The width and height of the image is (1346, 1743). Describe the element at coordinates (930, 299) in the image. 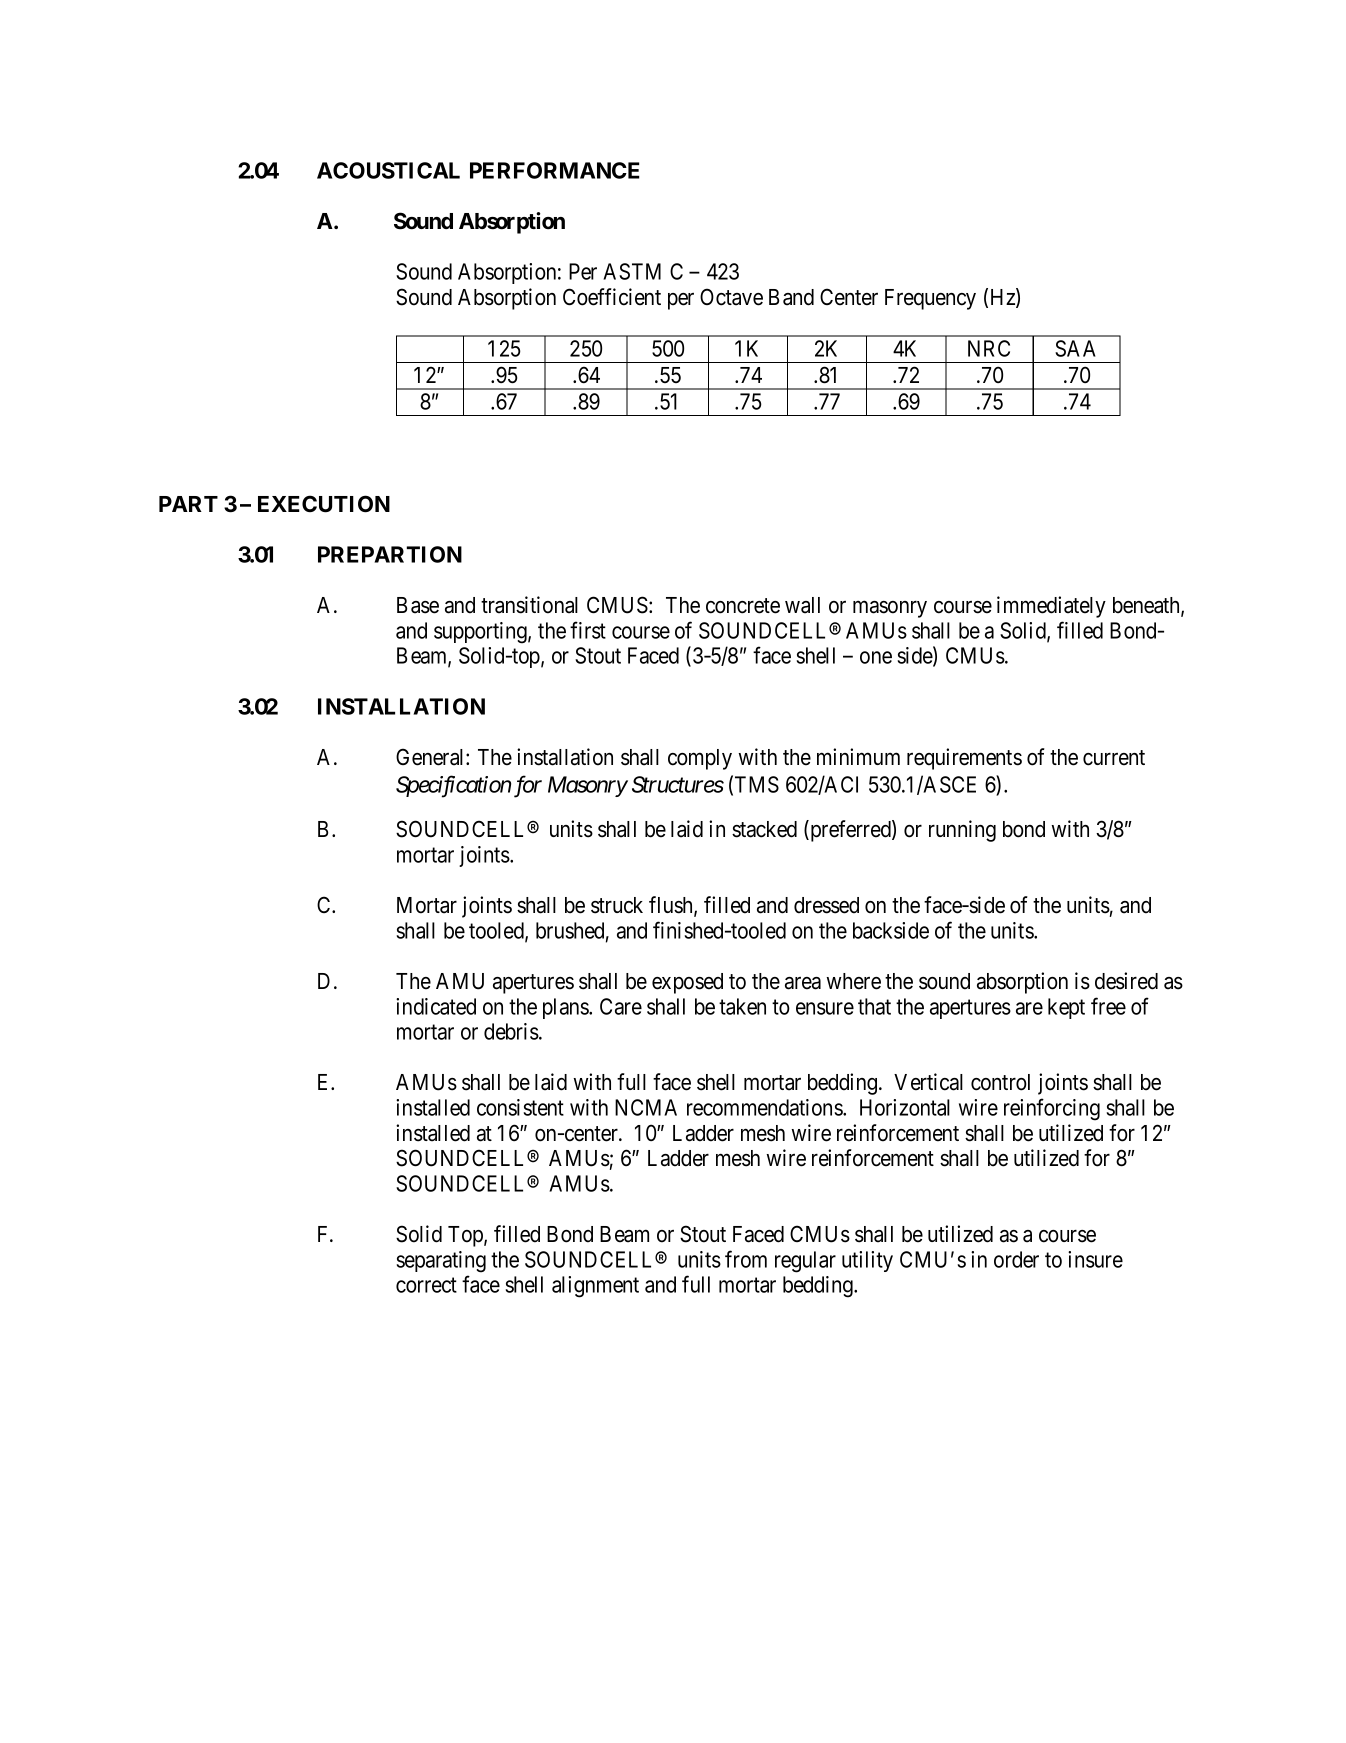

I see `Frequency` at that location.
